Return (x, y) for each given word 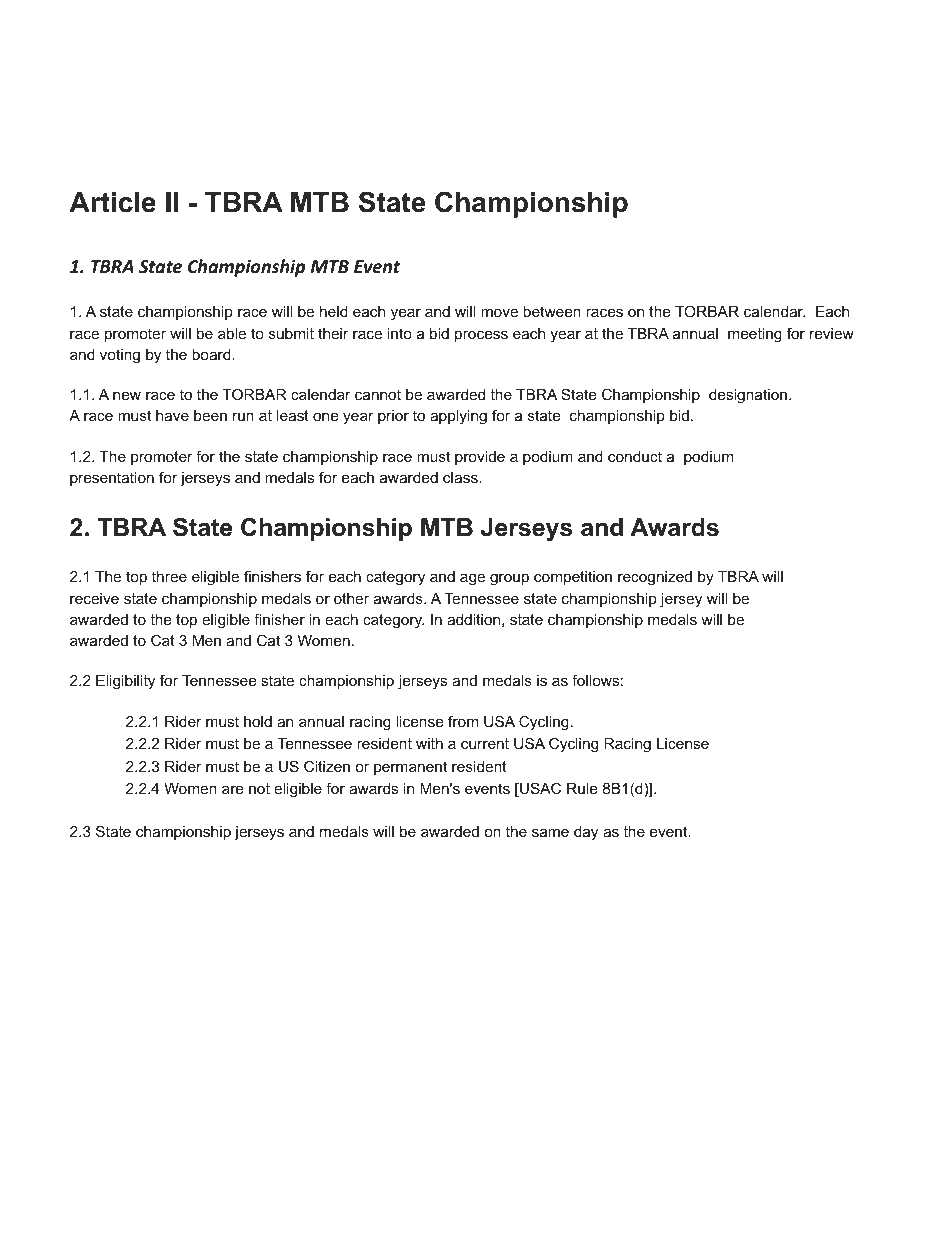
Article (112, 202)
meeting (755, 335)
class (461, 477)
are (232, 789)
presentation (112, 479)
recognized (655, 578)
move (499, 312)
